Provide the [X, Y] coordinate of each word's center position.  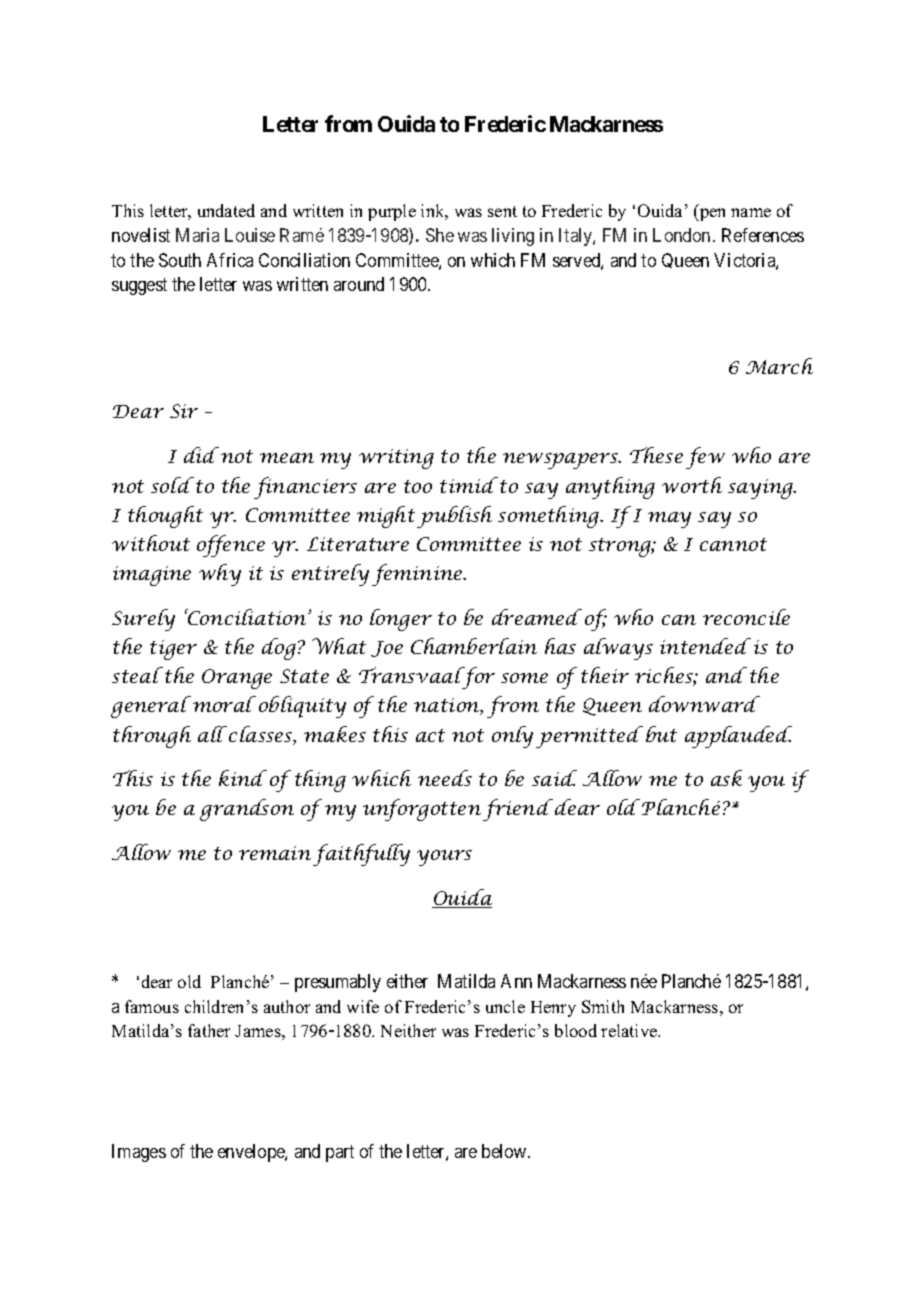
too [418, 486]
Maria [197, 235]
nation [448, 706]
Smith [603, 1006]
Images [139, 1153]
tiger [173, 650]
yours [444, 858]
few [705, 458]
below [505, 1151]
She [440, 235]
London [681, 235]
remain [275, 853]
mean [287, 458]
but [661, 734]
